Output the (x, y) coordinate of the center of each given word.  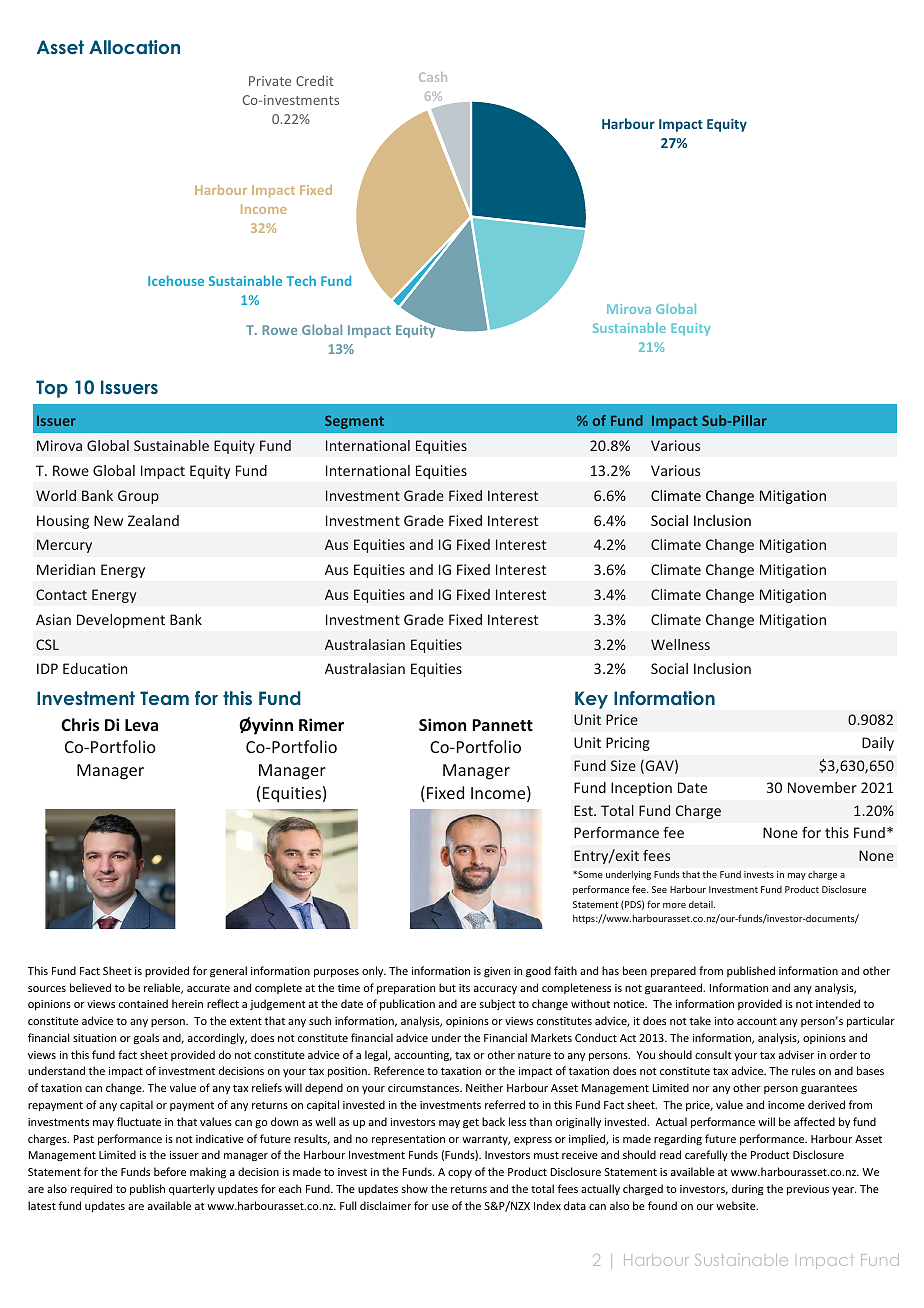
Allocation (134, 47)
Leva (141, 725)
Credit (315, 80)
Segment (354, 422)
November (822, 787)
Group (138, 497)
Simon (442, 724)
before (170, 1171)
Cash (433, 77)
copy (460, 1174)
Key (591, 700)
